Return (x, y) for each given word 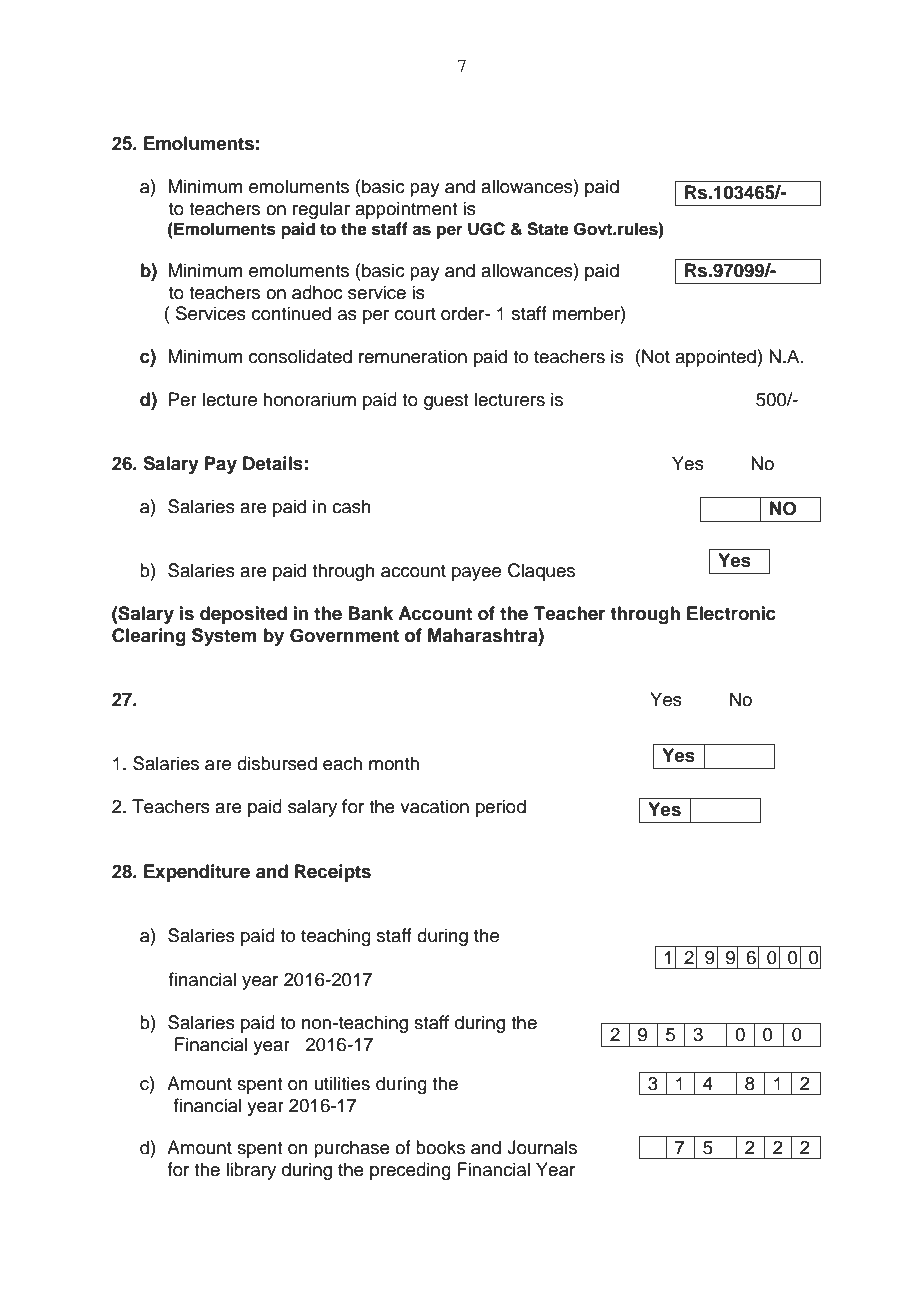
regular (321, 210)
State (548, 229)
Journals (542, 1147)
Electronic (731, 613)
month (394, 763)
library (251, 1171)
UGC (486, 229)
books (440, 1147)
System (224, 637)
